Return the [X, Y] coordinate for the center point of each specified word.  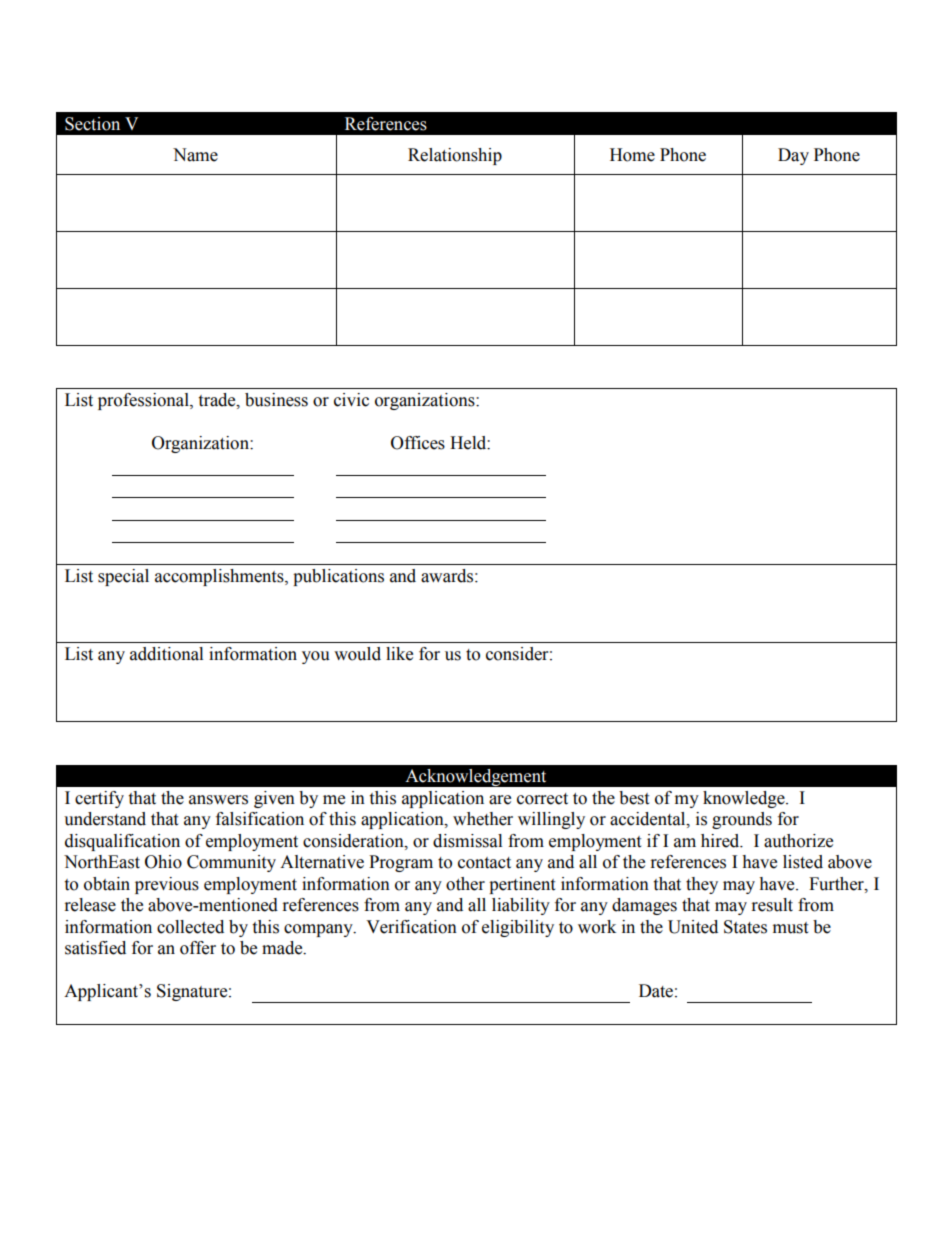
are [500, 800]
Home [632, 155]
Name [195, 155]
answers [218, 800]
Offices [418, 443]
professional [144, 401]
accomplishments [220, 577]
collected [190, 927]
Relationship [455, 156]
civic [351, 400]
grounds [742, 820]
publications [338, 577]
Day [793, 156]
